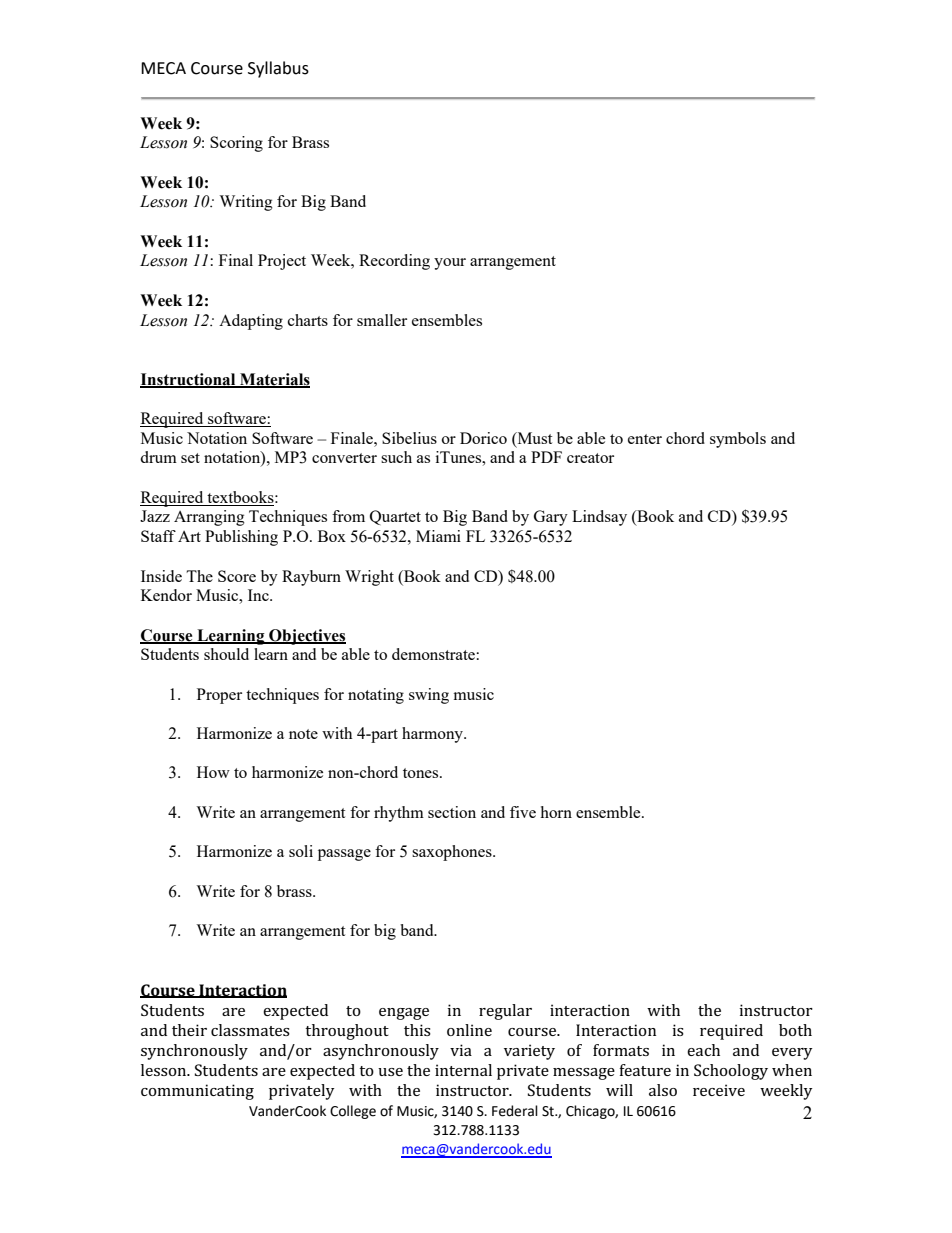 This page has width=952, height=1233. I want to click on communicating, so click(197, 1092).
